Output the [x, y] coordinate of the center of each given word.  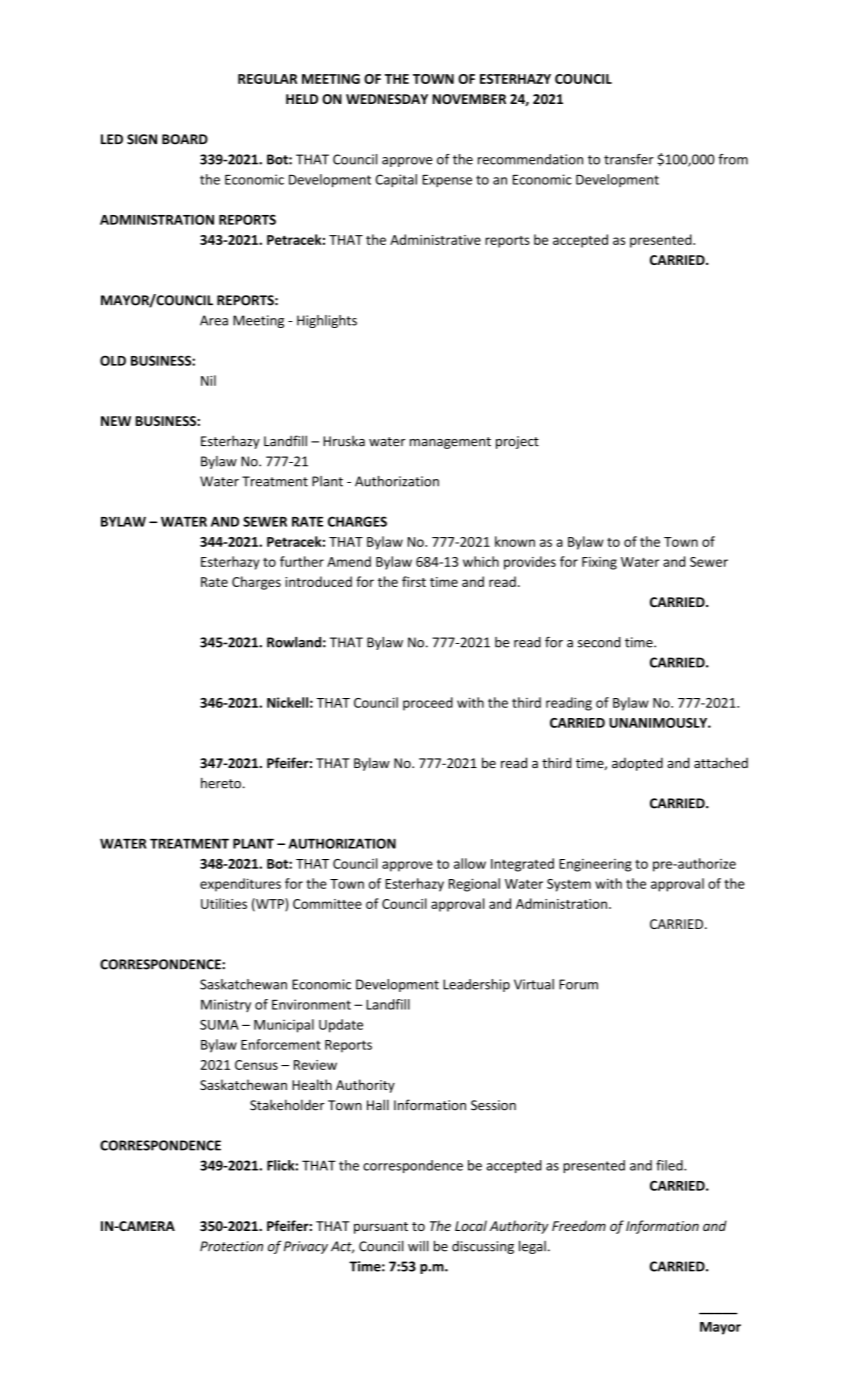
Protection [231, 1246]
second [599, 642]
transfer [629, 159]
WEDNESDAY [387, 99]
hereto [221, 783]
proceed [428, 704]
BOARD [185, 139]
